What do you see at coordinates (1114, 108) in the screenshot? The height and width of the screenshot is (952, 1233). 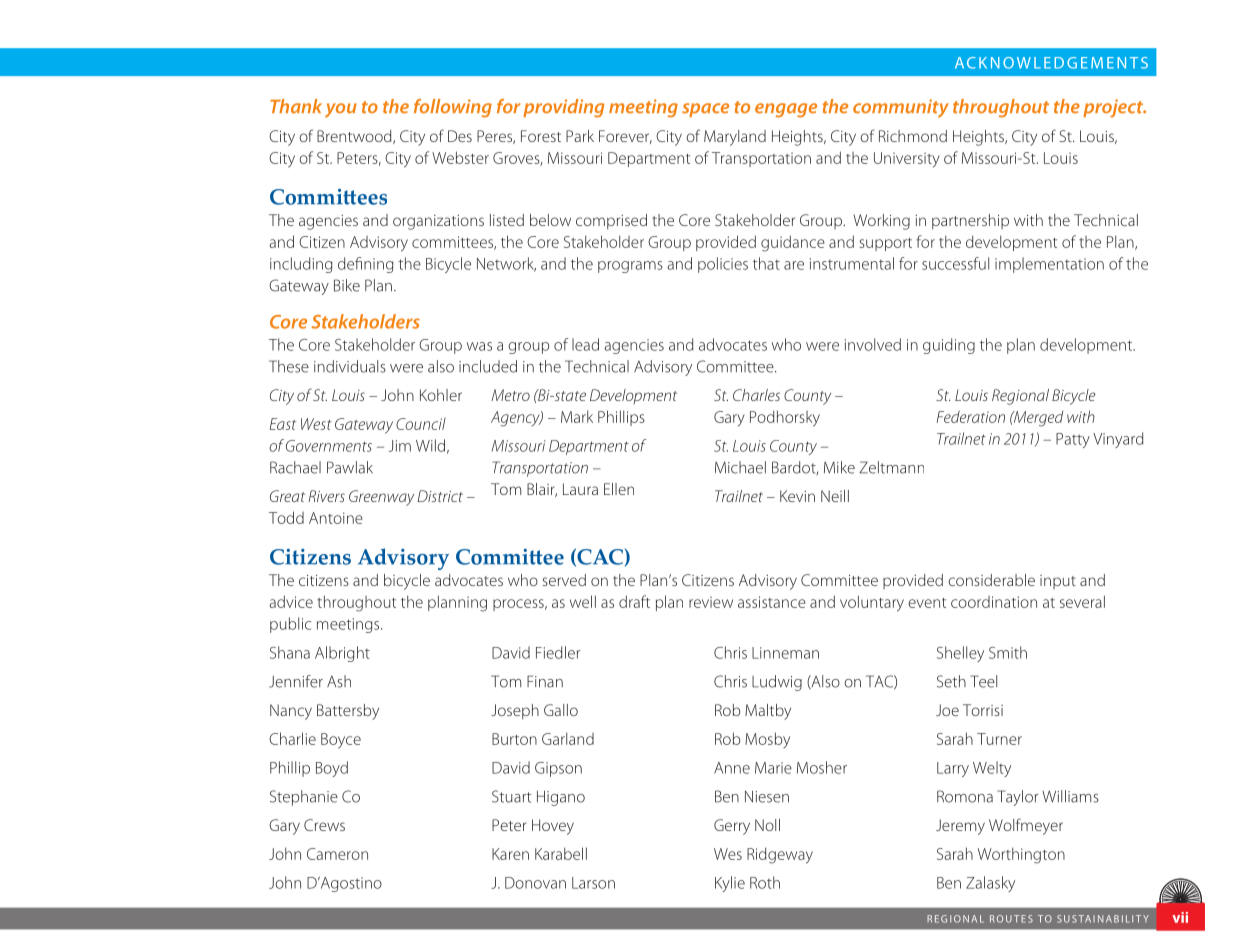 I see `project` at bounding box center [1114, 108].
